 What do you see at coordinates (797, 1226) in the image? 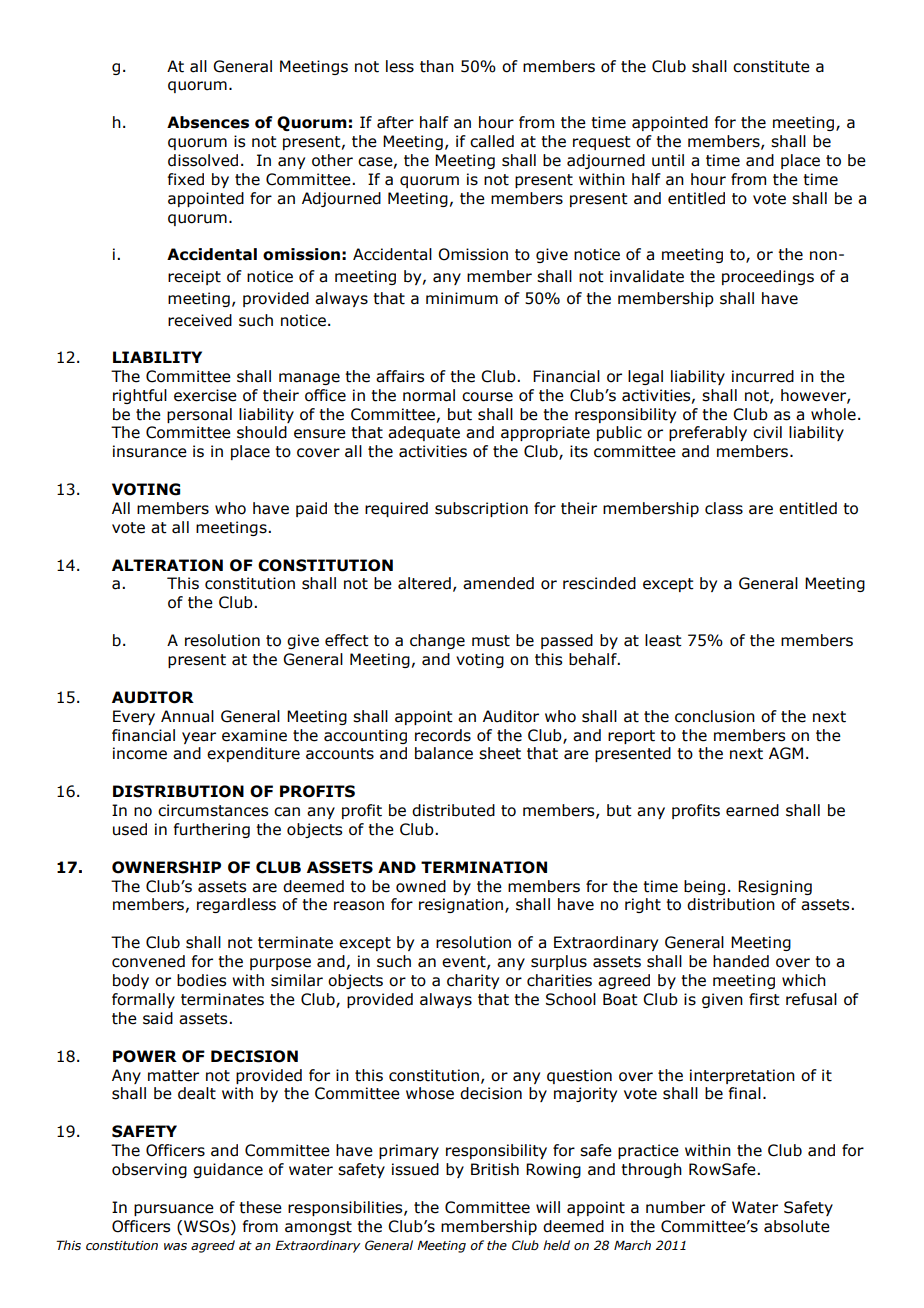
I see `absolute` at bounding box center [797, 1226].
